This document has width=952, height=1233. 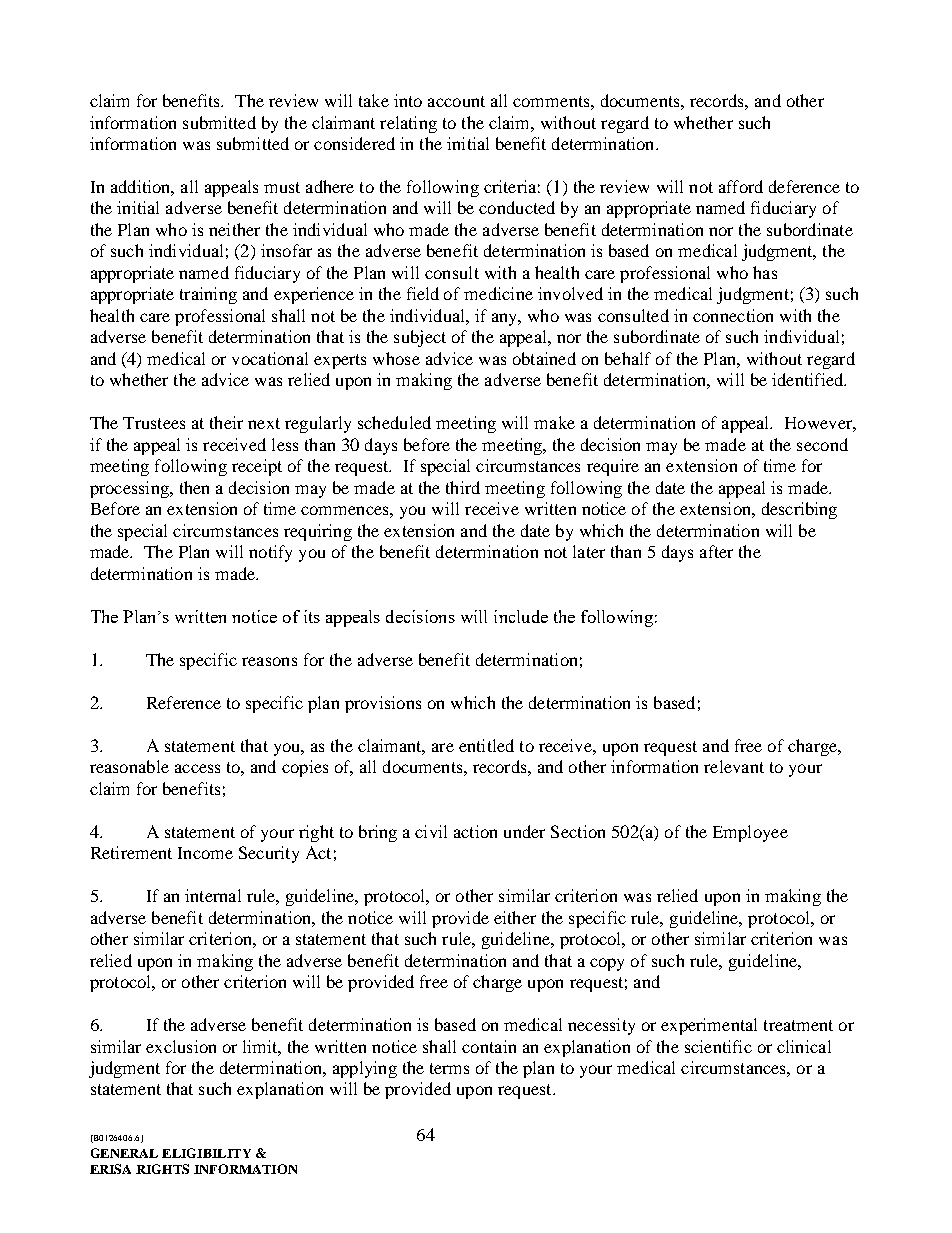 I want to click on account, so click(x=456, y=101).
